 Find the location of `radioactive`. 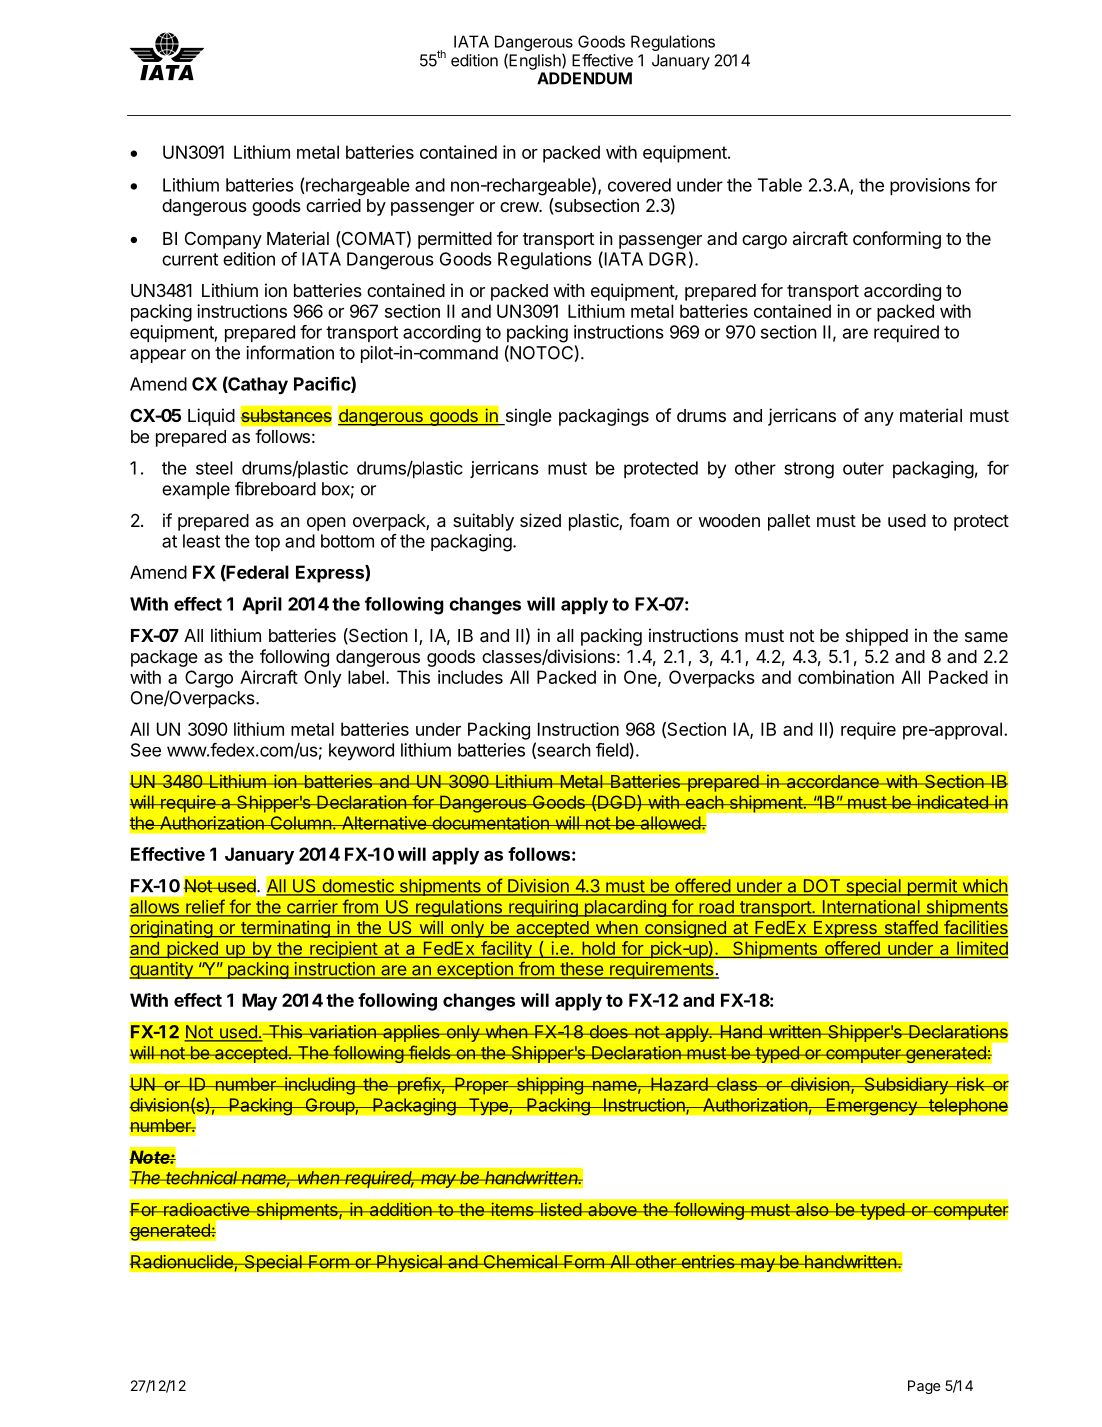

radioactive is located at coordinates (206, 1209).
